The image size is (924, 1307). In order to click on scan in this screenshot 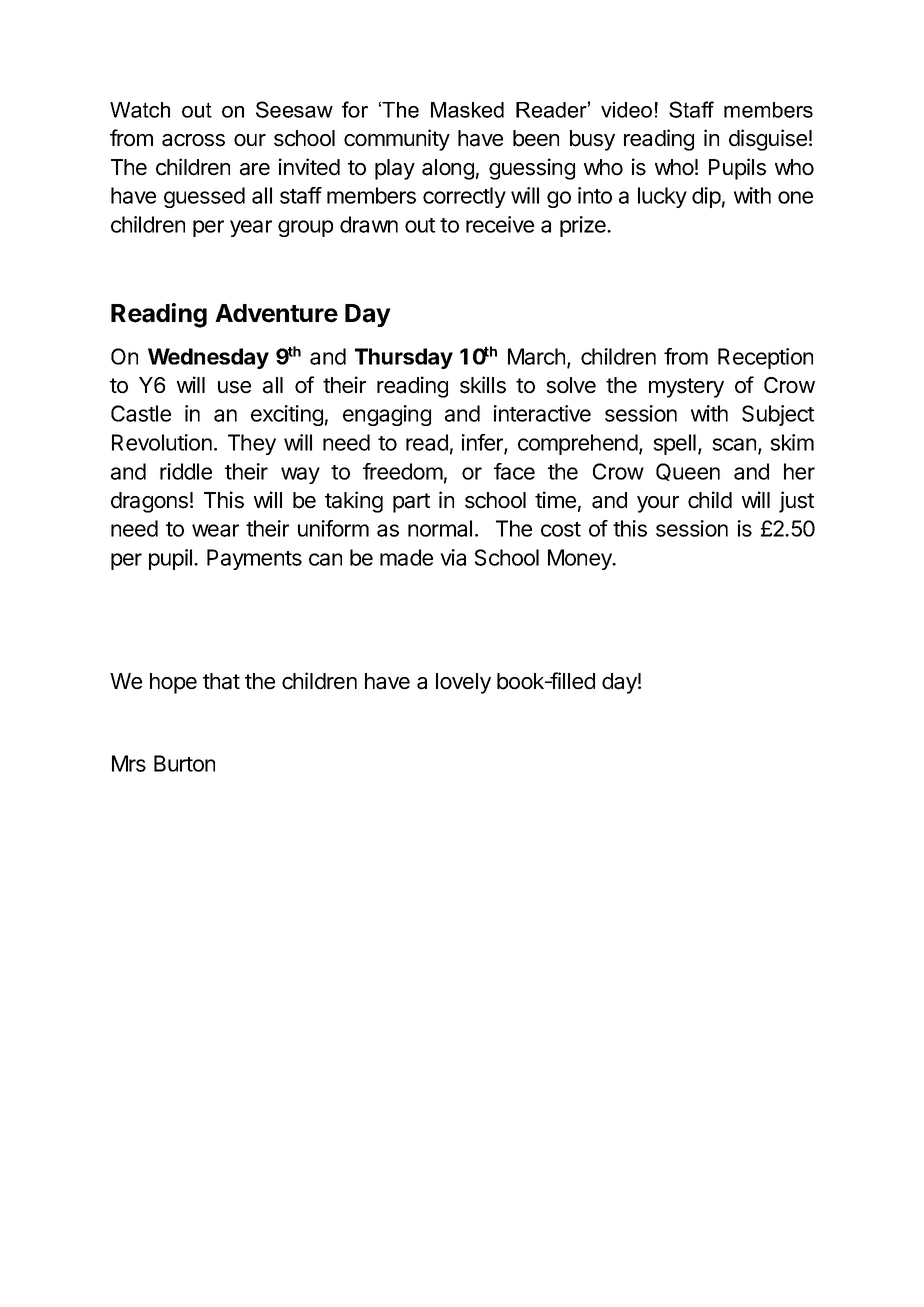, I will do `click(735, 445)`.
